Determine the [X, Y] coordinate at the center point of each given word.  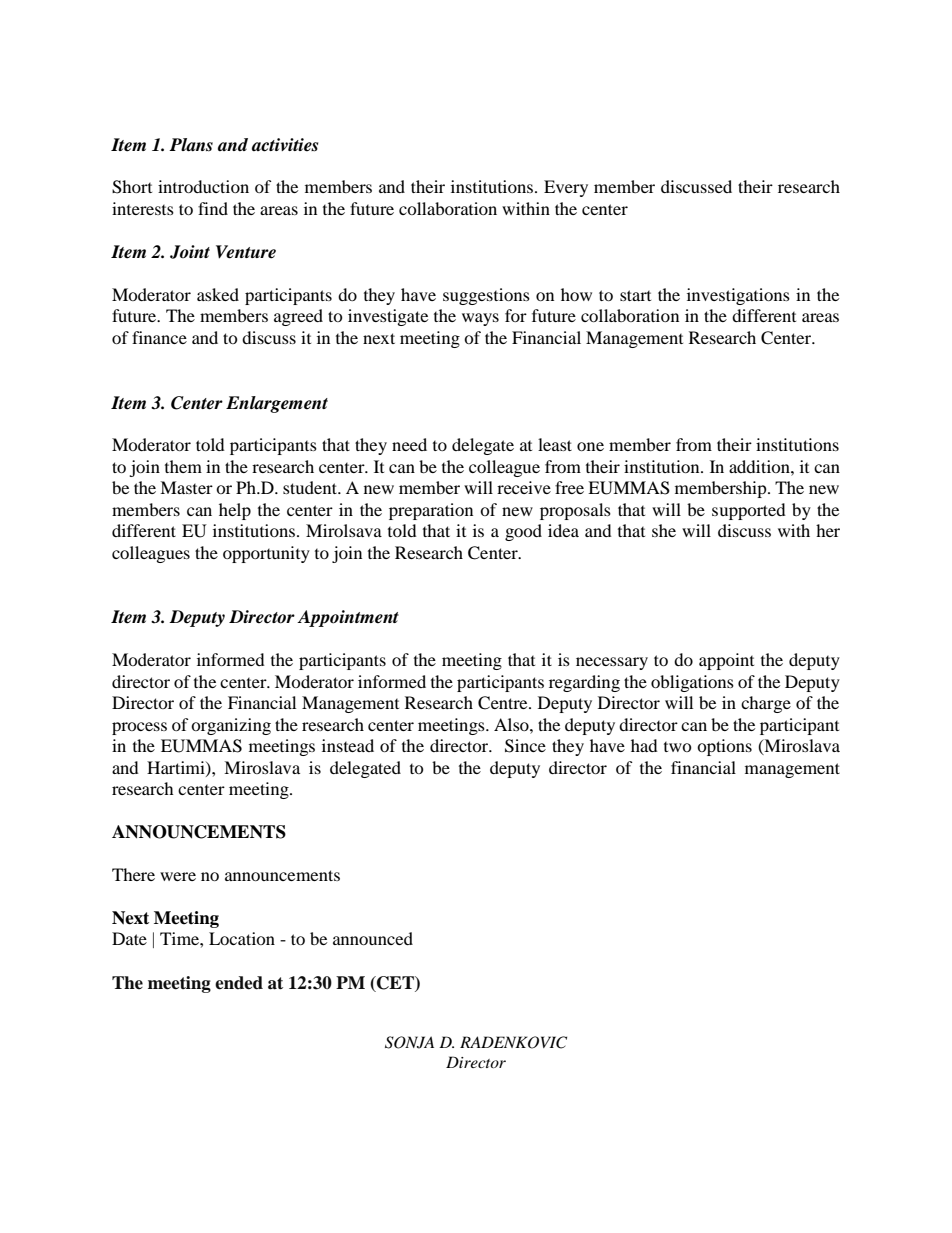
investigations [738, 296]
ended [239, 983]
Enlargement [277, 404]
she [664, 530]
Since [525, 746]
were [178, 876]
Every [566, 188]
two [678, 747]
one [590, 446]
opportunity [266, 554]
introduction [203, 186]
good [523, 532]
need [409, 444]
